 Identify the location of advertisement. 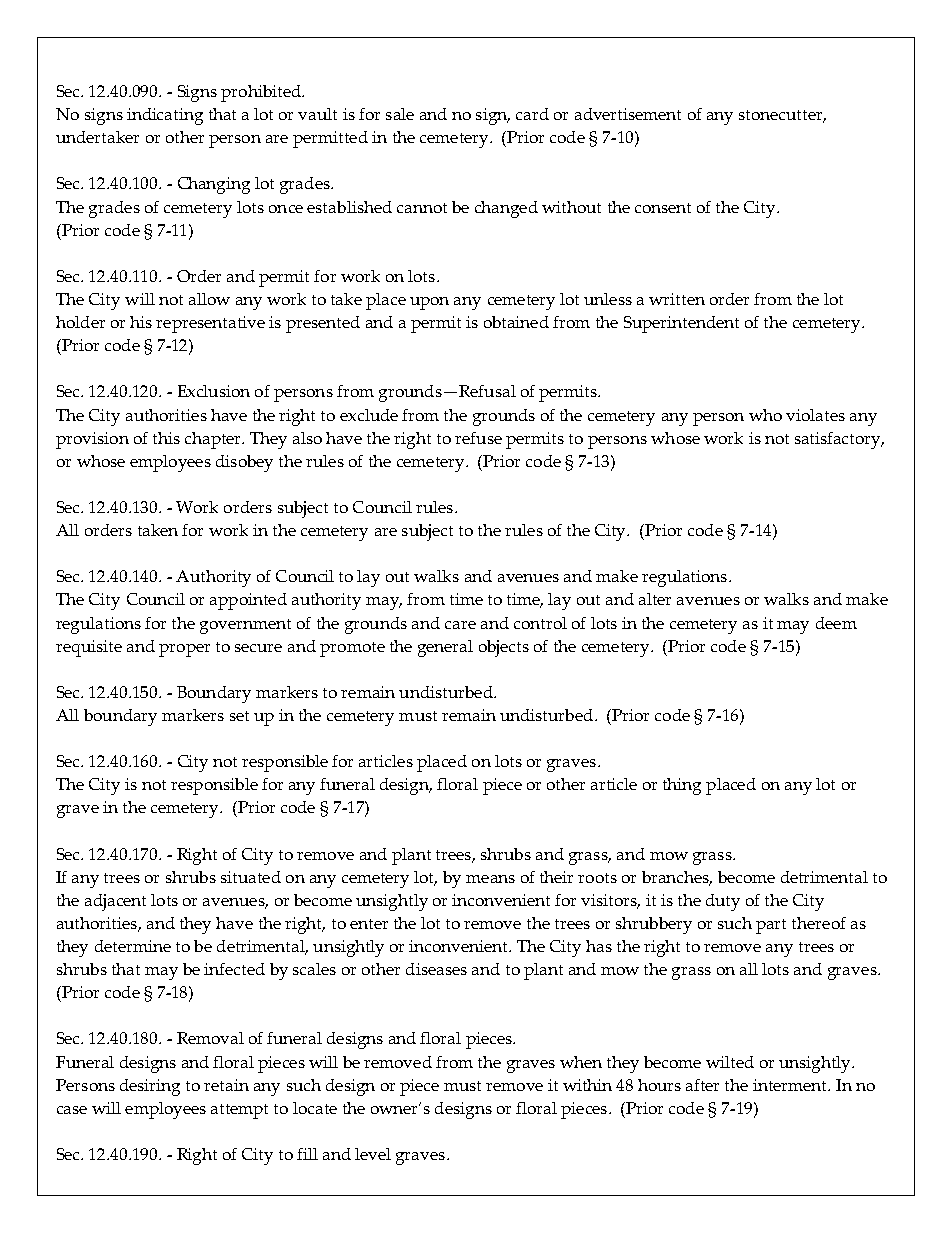
(628, 114).
